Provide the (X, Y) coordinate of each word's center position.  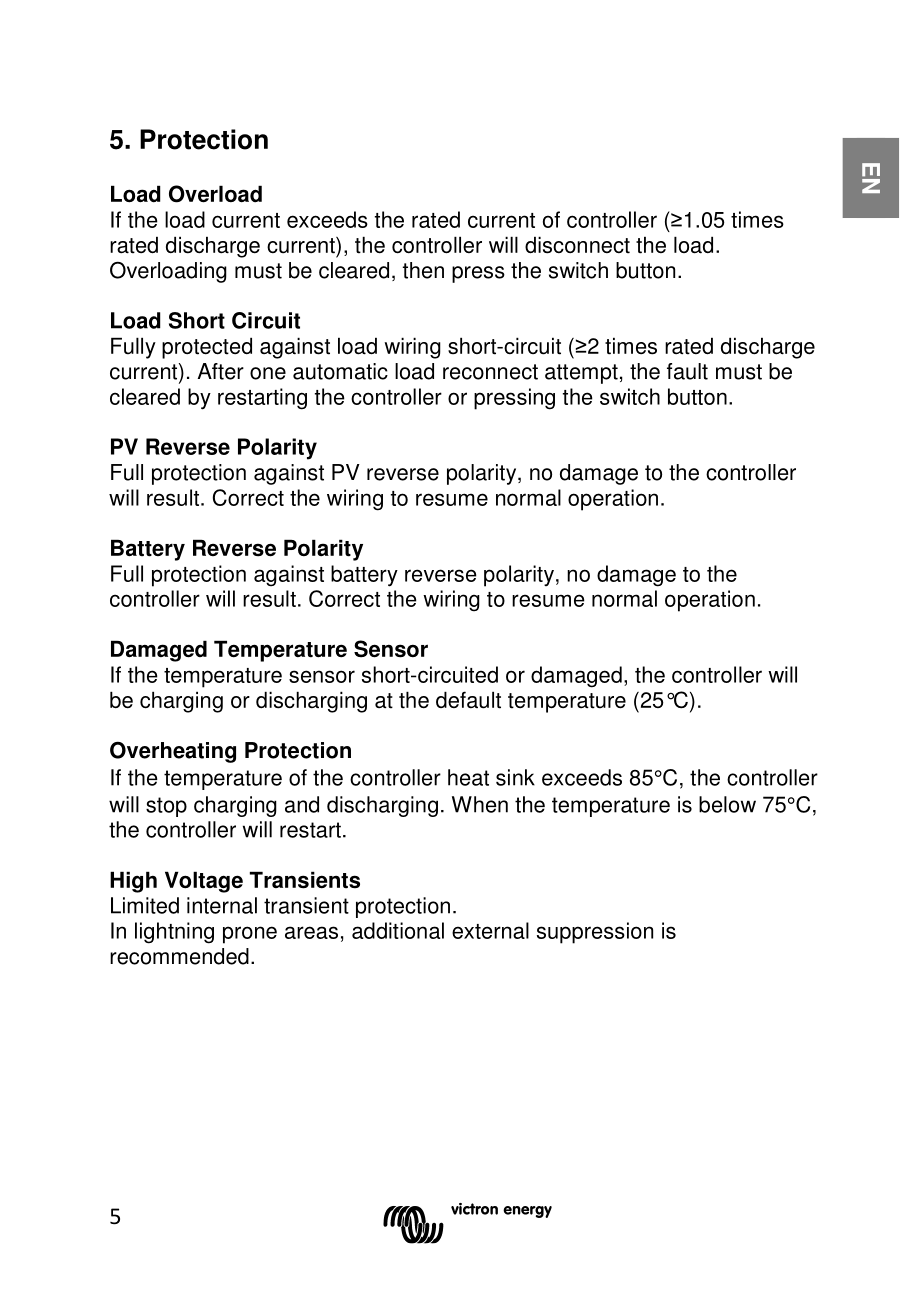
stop (166, 807)
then (423, 270)
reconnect (490, 372)
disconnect (577, 245)
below (727, 804)
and (302, 804)
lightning (174, 933)
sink (515, 777)
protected (207, 348)
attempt (581, 374)
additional (398, 930)
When (480, 804)
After (220, 371)
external (490, 930)
